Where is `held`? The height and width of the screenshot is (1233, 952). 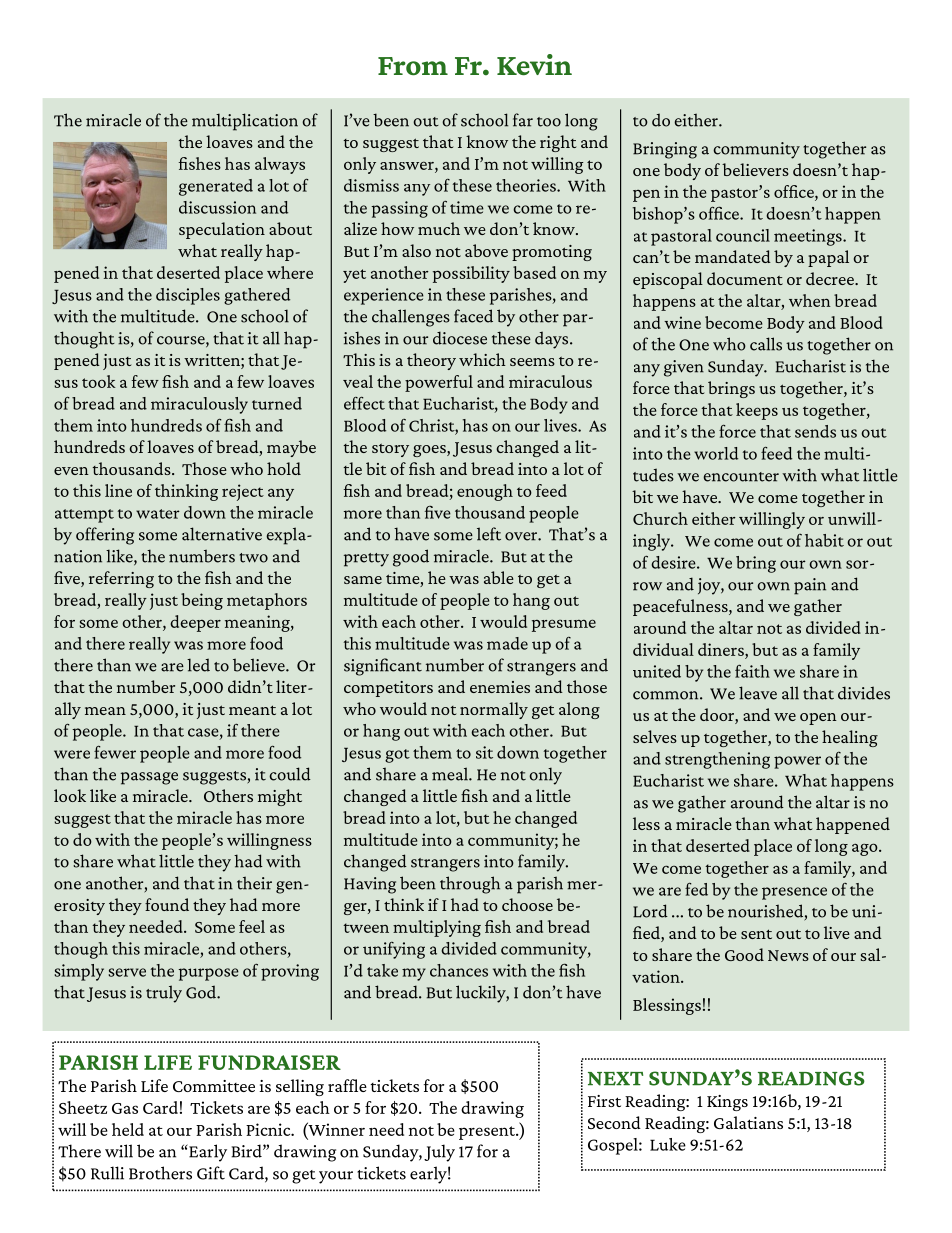 held is located at coordinates (128, 1129).
